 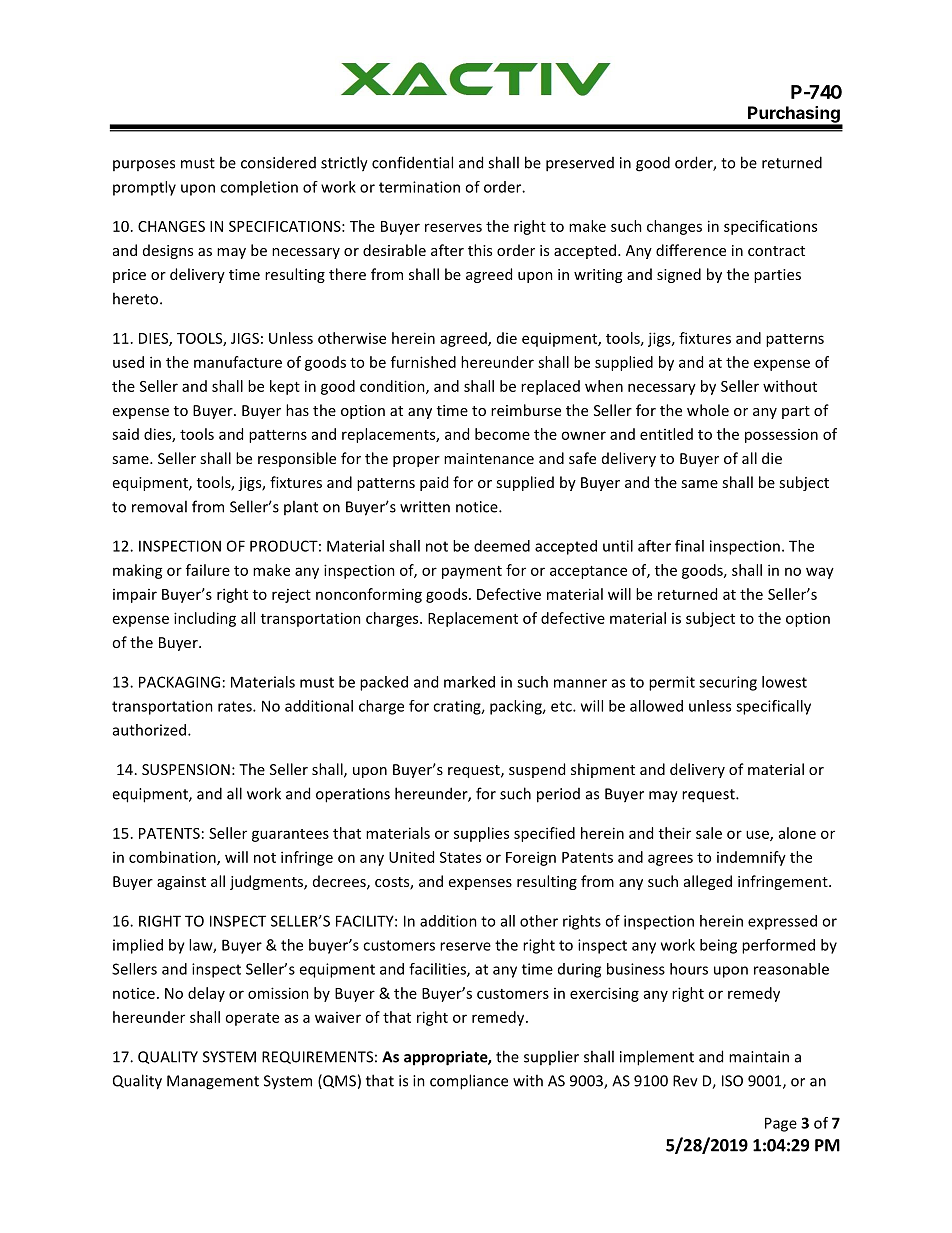 I want to click on compliance, so click(x=469, y=1082).
